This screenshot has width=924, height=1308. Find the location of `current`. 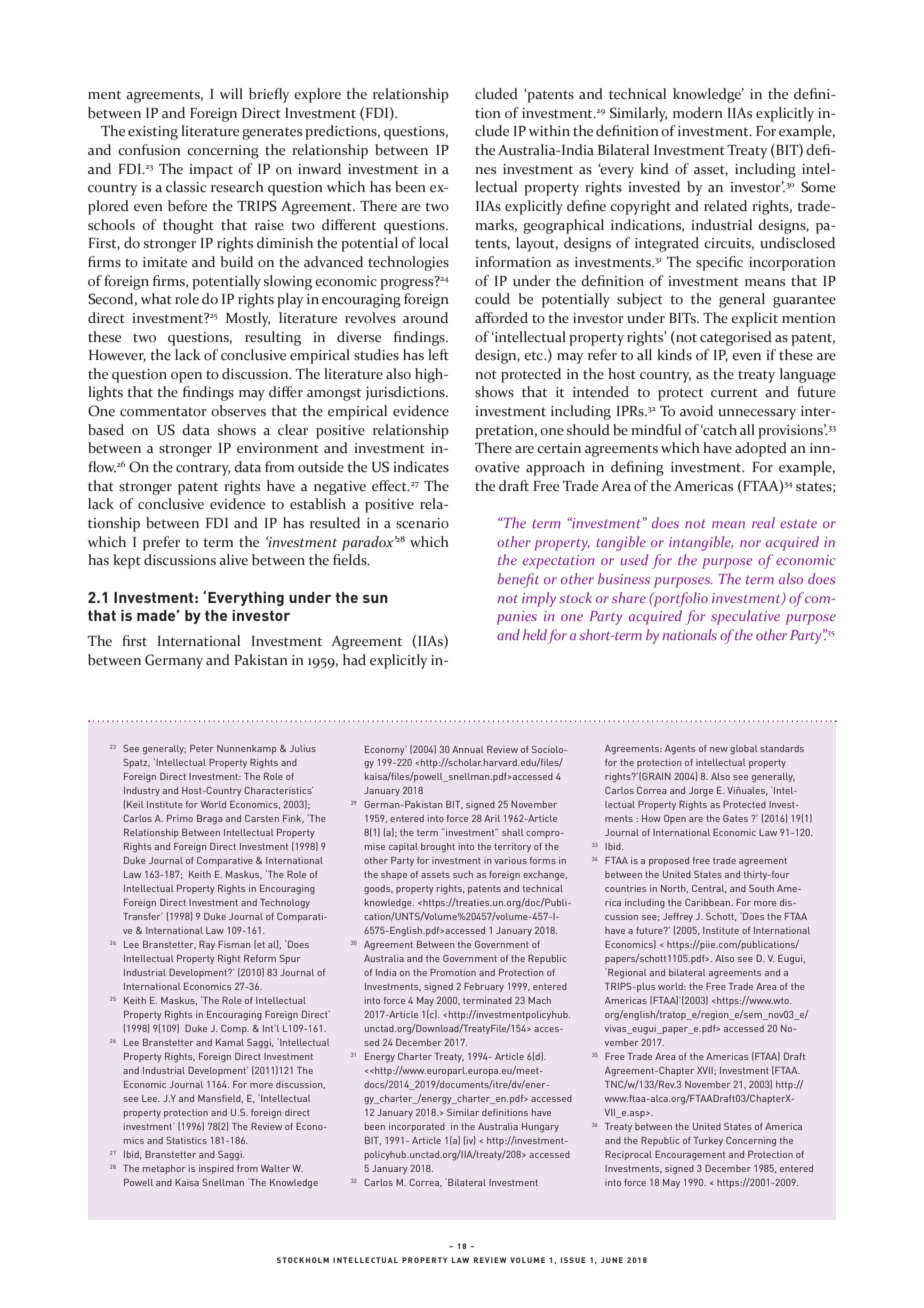

current is located at coordinates (734, 393).
